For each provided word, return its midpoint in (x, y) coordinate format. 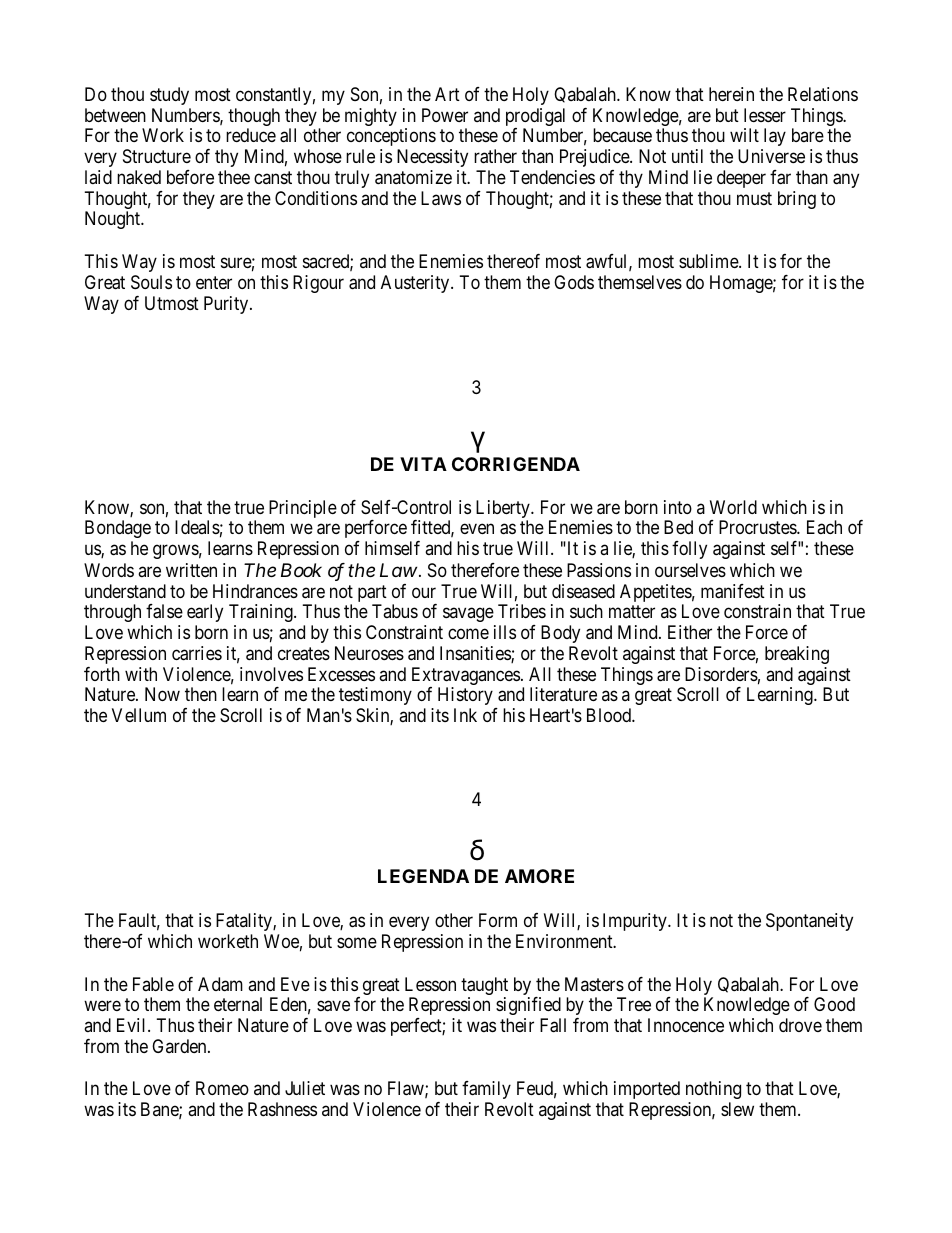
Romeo (222, 1088)
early (205, 613)
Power (445, 115)
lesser (765, 115)
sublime (709, 261)
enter (214, 282)
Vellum (139, 715)
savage (468, 615)
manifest (733, 591)
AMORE (539, 876)
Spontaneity (809, 922)
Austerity (416, 284)
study (169, 96)
